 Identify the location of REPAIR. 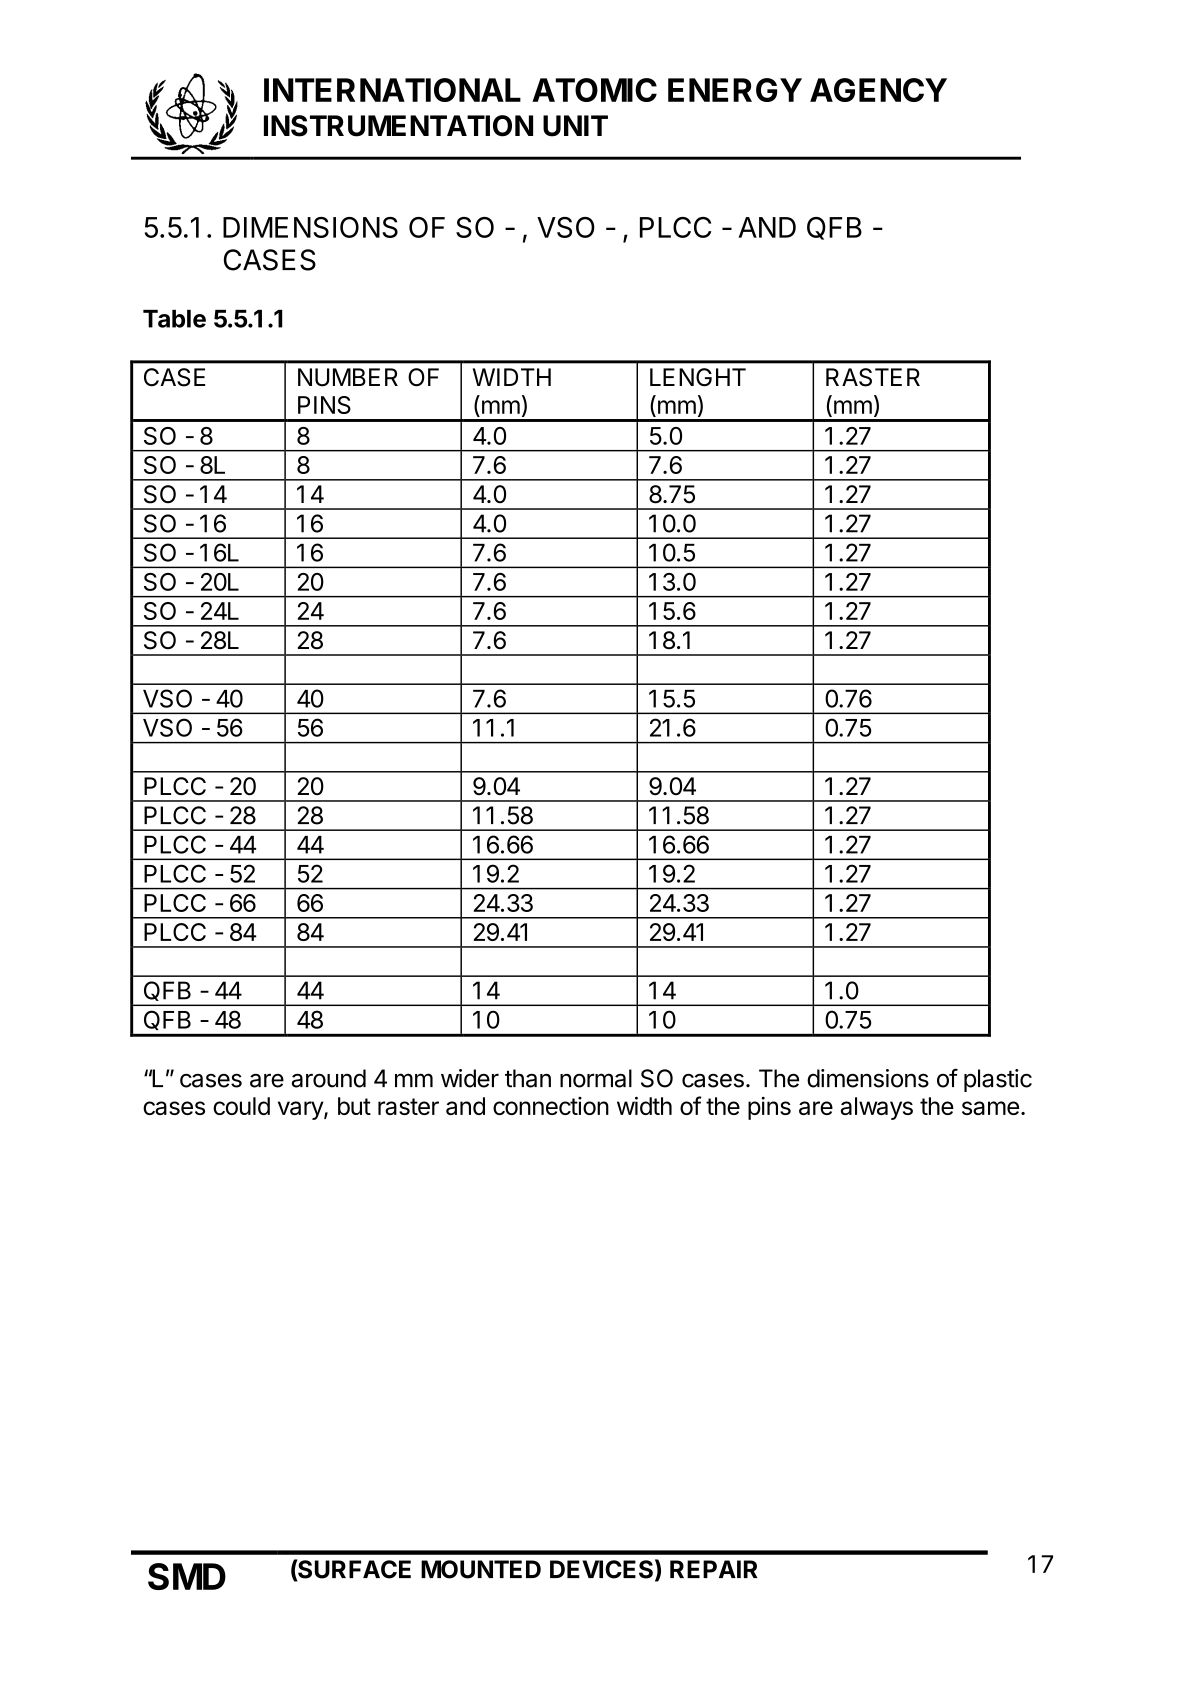
(714, 1569).
